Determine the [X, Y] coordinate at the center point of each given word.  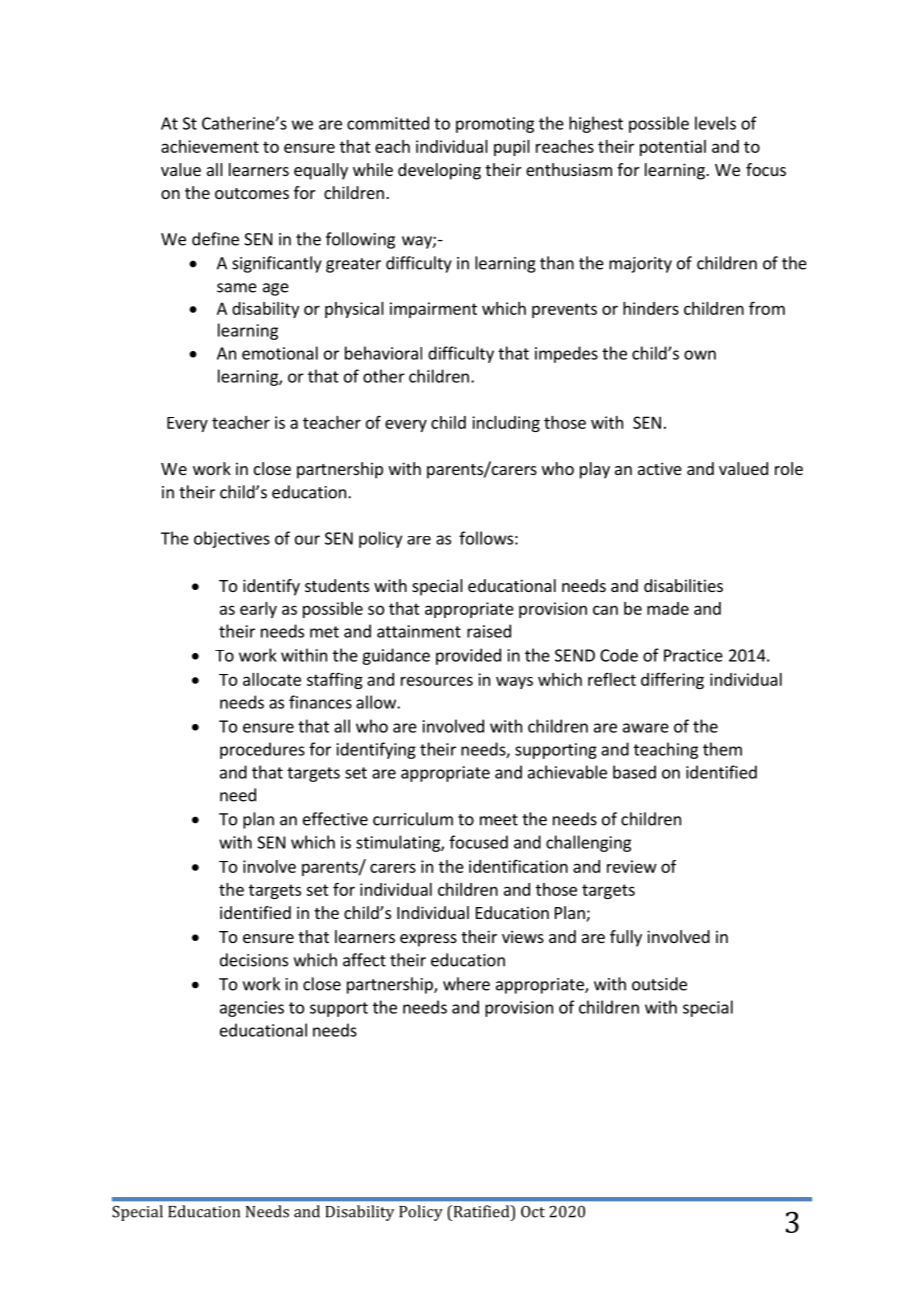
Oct [533, 1212]
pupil [512, 148]
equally [321, 171]
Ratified [481, 1211]
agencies [252, 1009]
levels [715, 123]
